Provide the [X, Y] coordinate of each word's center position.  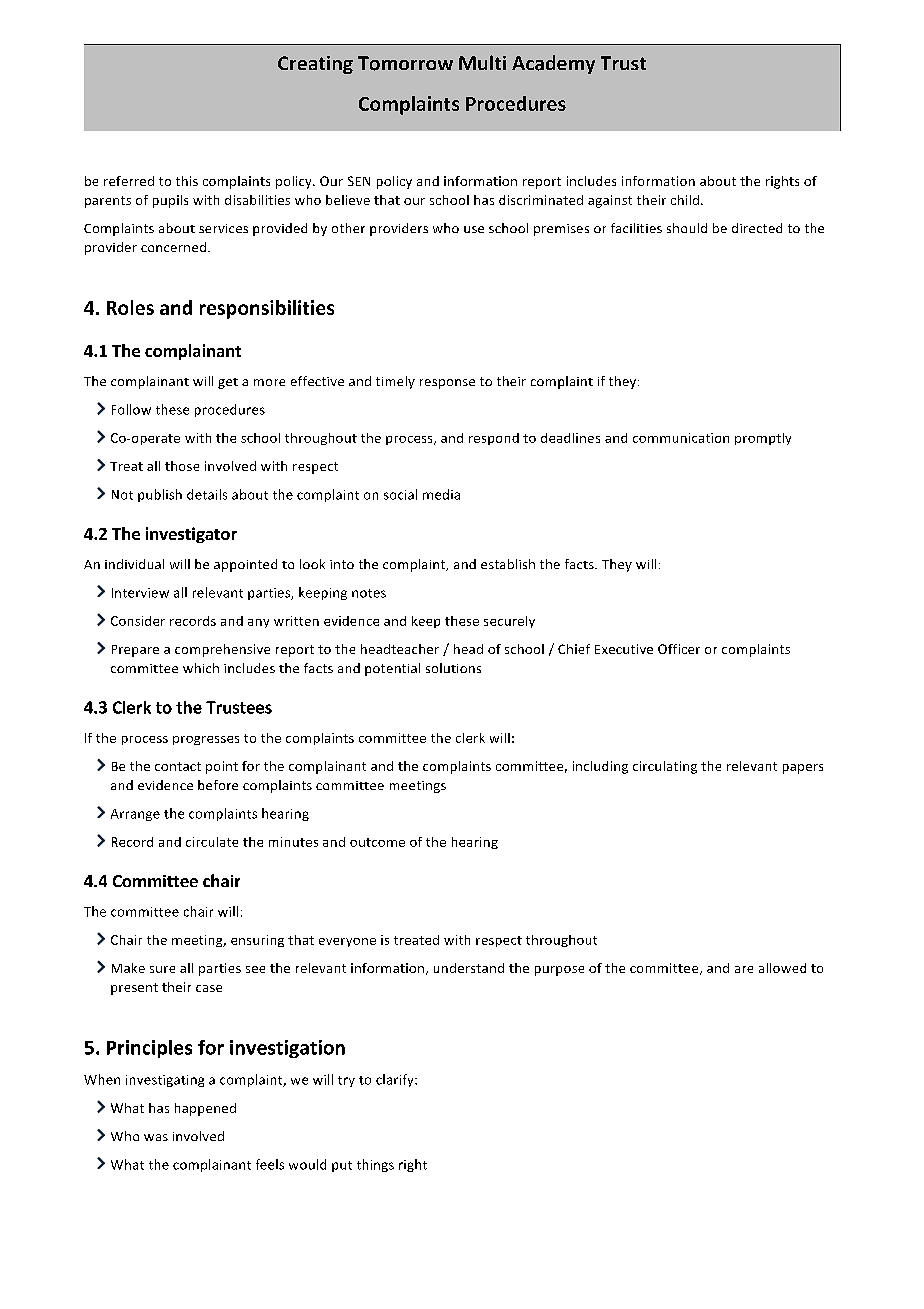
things [375, 1165]
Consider [138, 621]
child [685, 200]
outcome [377, 842]
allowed [782, 968]
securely [509, 622]
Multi [482, 62]
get [228, 383]
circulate [212, 842]
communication [681, 438]
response [447, 384]
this [187, 181]
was [156, 1137]
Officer [679, 649]
